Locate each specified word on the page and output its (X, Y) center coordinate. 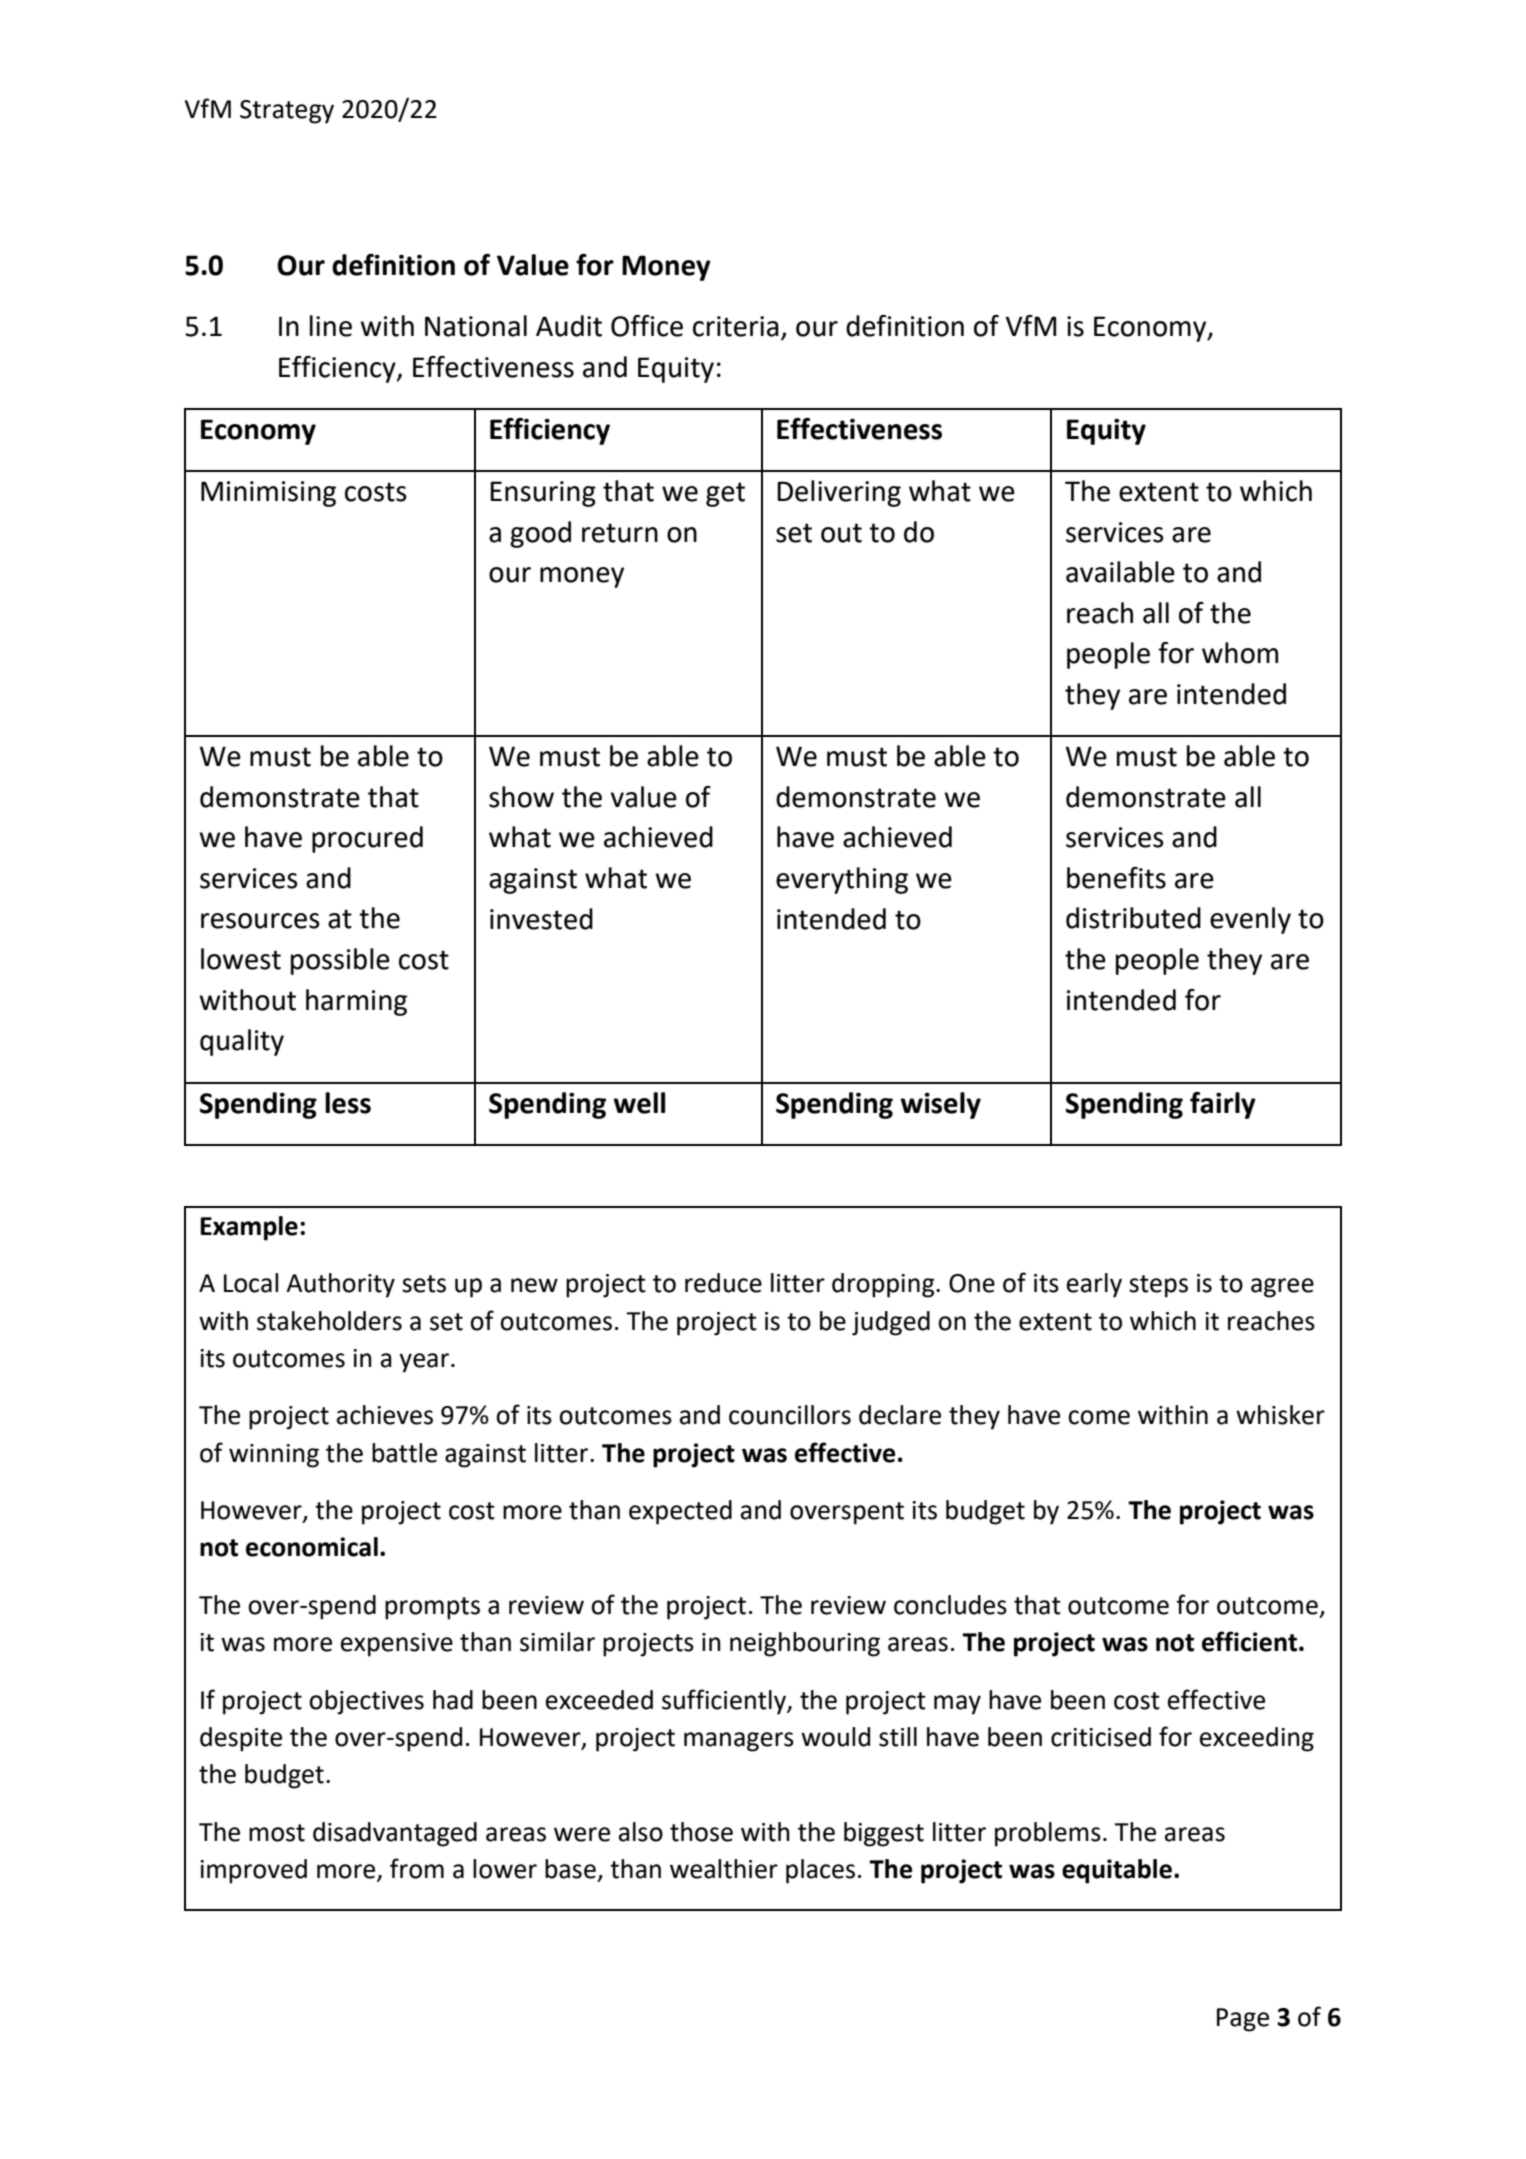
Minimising (268, 494)
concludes (950, 1605)
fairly (1223, 1105)
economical (312, 1547)
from (417, 1868)
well (639, 1103)
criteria (736, 326)
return (620, 533)
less (348, 1103)
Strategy (287, 112)
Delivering (839, 493)
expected (680, 1512)
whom (1240, 653)
